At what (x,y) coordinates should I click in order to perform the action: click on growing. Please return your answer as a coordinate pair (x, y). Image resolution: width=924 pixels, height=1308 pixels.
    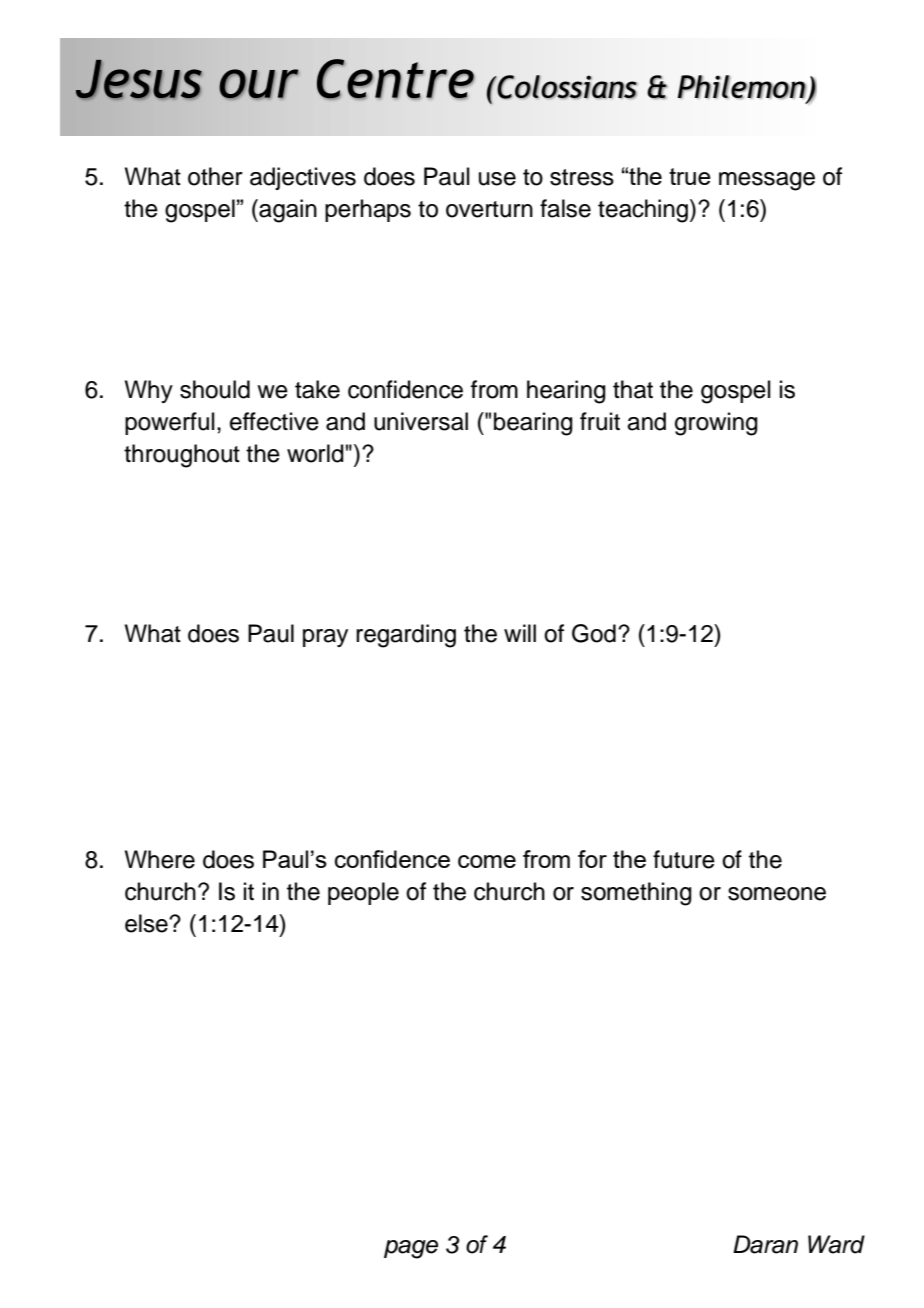
    Looking at the image, I should click on (716, 424).
